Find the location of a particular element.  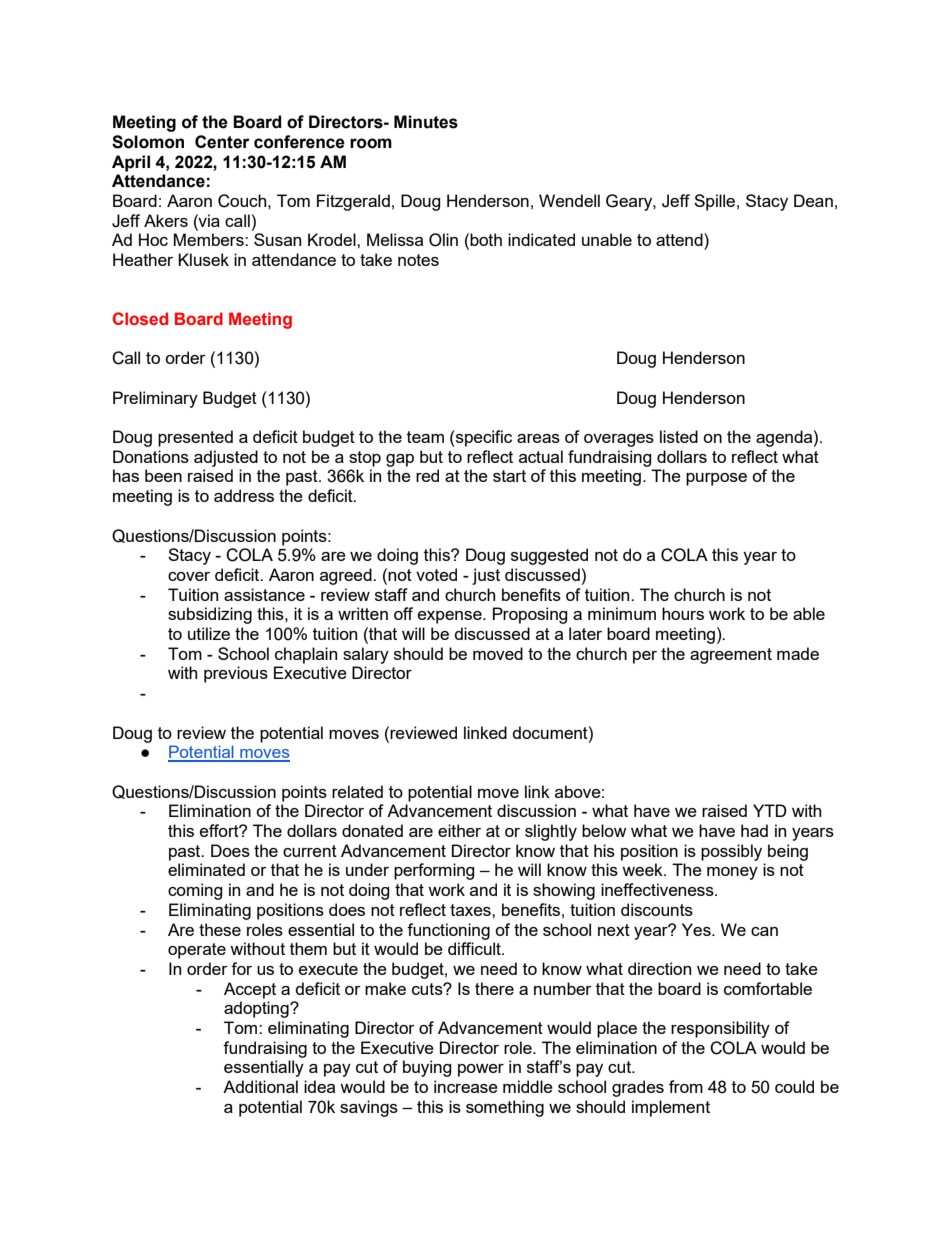

coming is located at coordinates (195, 891).
